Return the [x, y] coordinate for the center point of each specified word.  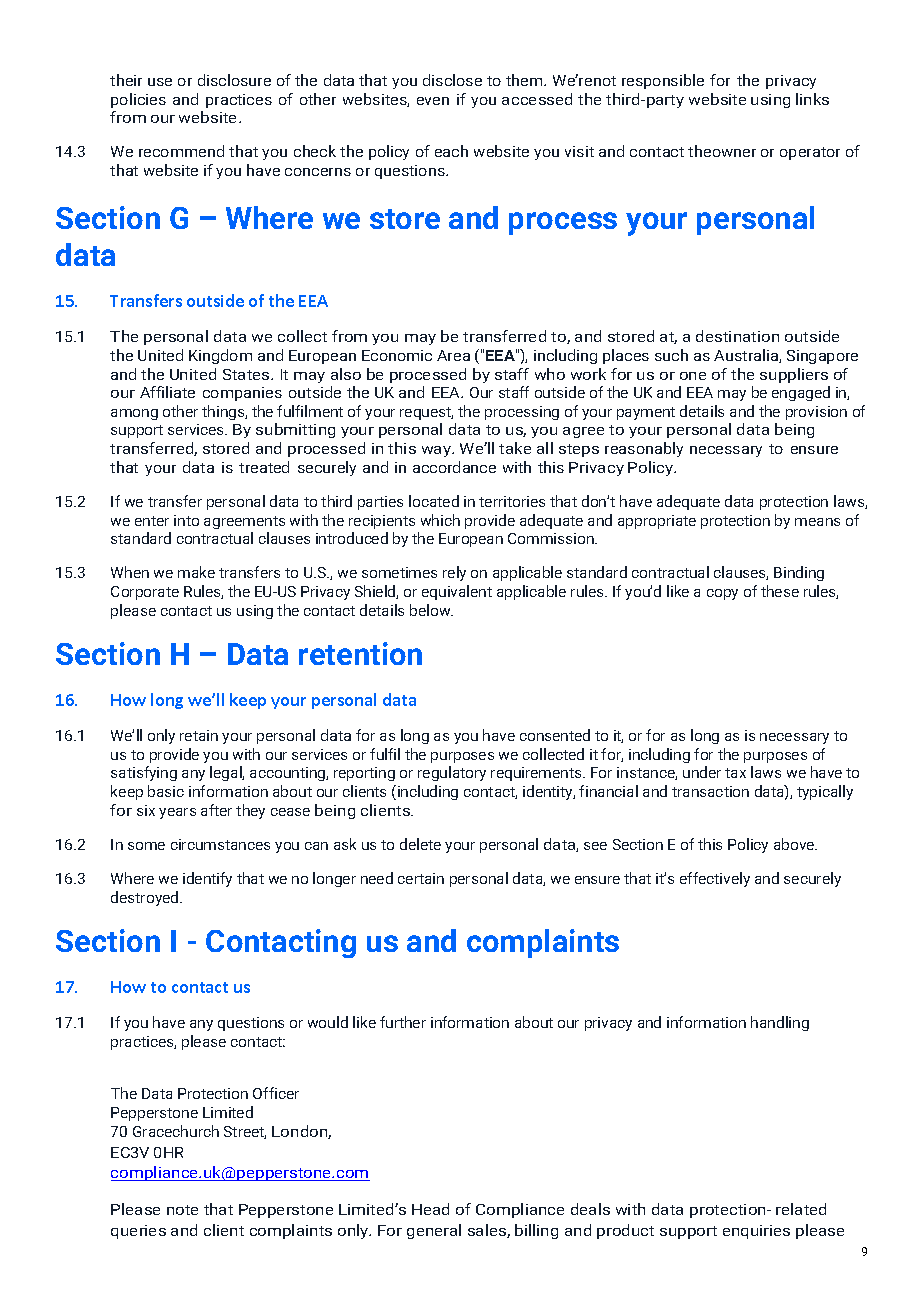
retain [199, 735]
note [182, 1210]
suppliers [794, 375]
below [431, 610]
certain [421, 878]
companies [242, 394]
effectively [715, 879]
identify [207, 879]
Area [453, 355]
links [812, 99]
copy [722, 594]
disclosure [234, 80]
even [433, 101]
